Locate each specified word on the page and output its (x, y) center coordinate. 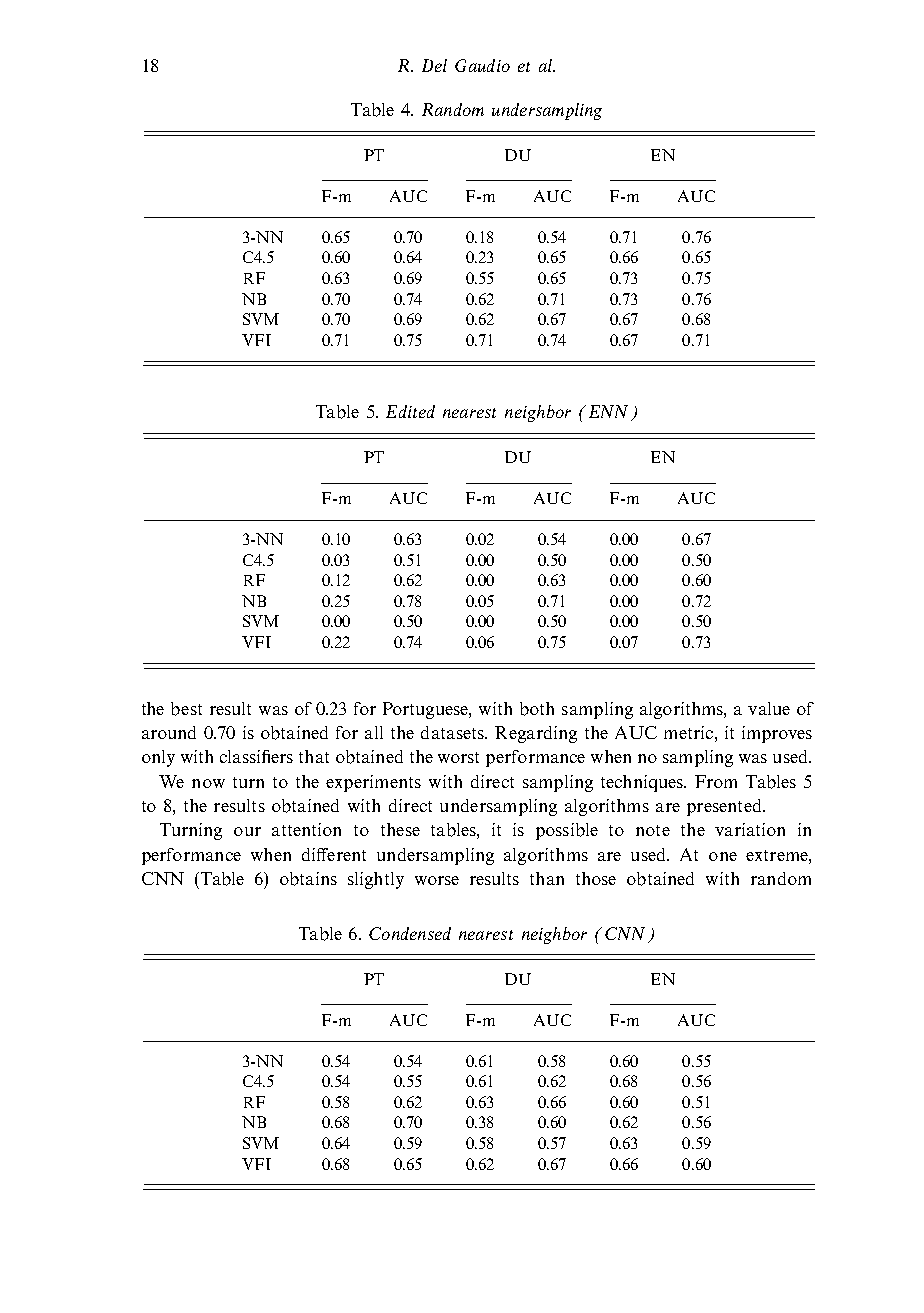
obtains (308, 879)
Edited (410, 411)
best (186, 709)
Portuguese (426, 710)
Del (434, 65)
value (769, 708)
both (537, 709)
